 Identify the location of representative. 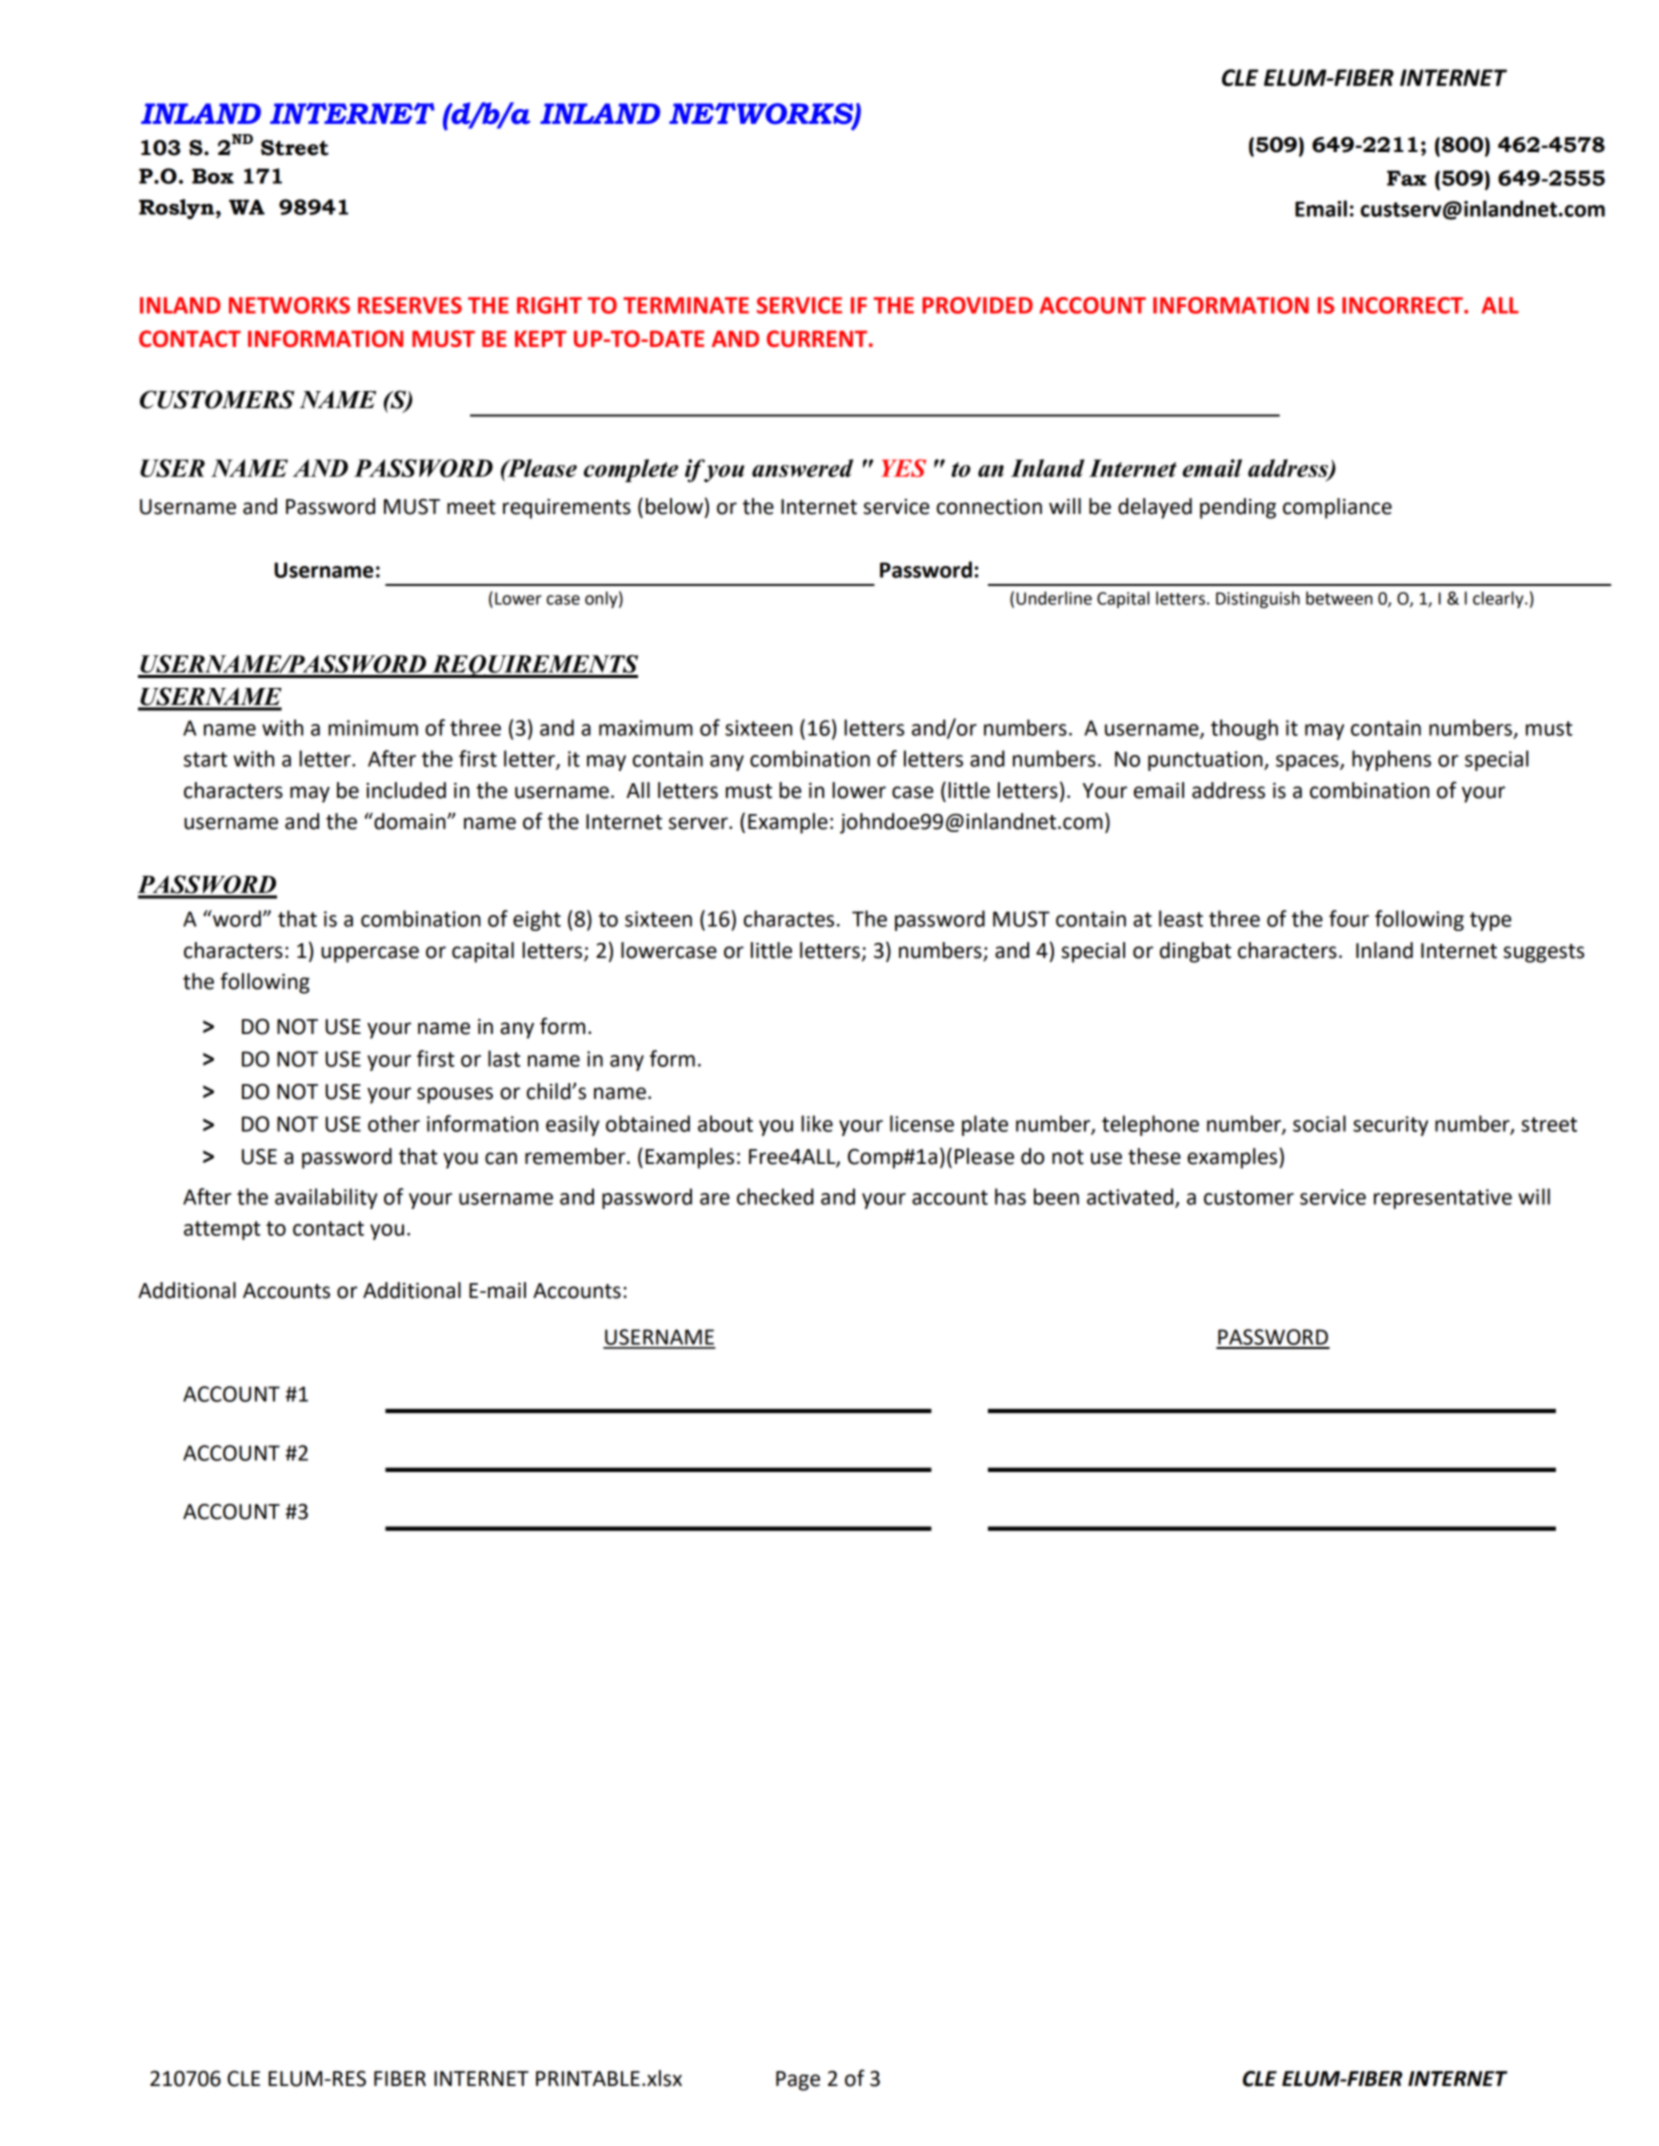
(1443, 1199).
